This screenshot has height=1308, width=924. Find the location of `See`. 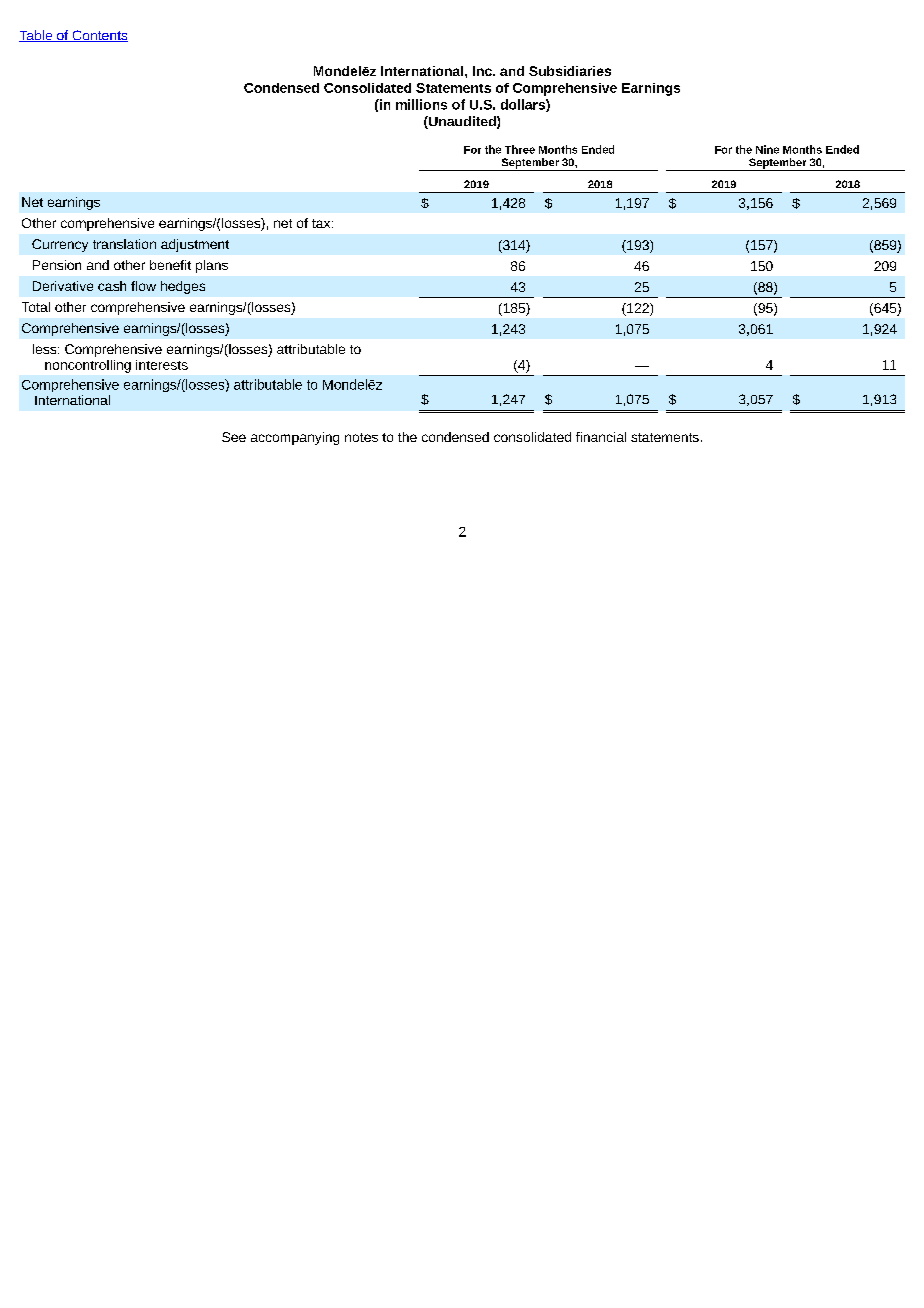

See is located at coordinates (234, 437).
